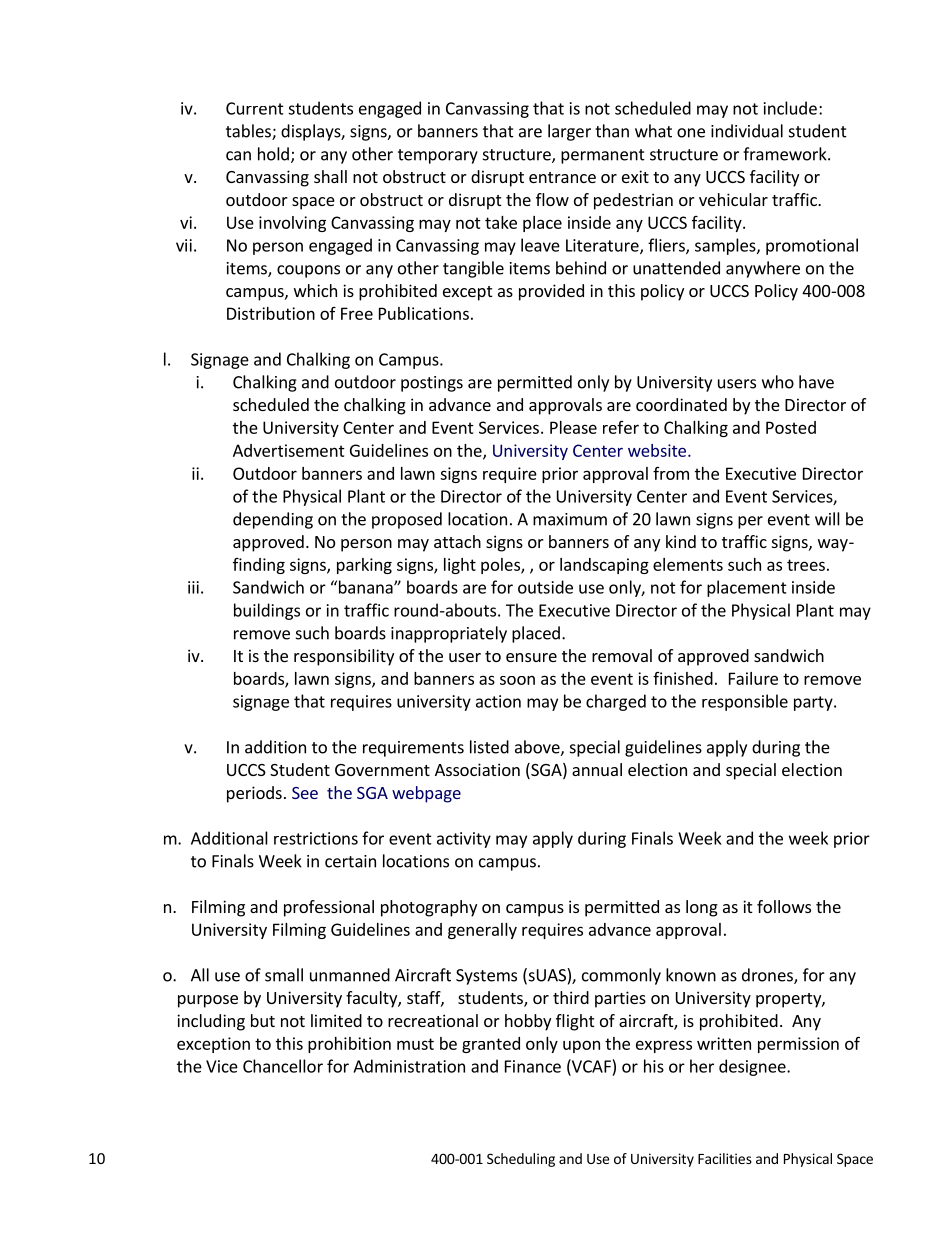 Image resolution: width=952 pixels, height=1233 pixels. I want to click on Chancellor, so click(283, 1066).
